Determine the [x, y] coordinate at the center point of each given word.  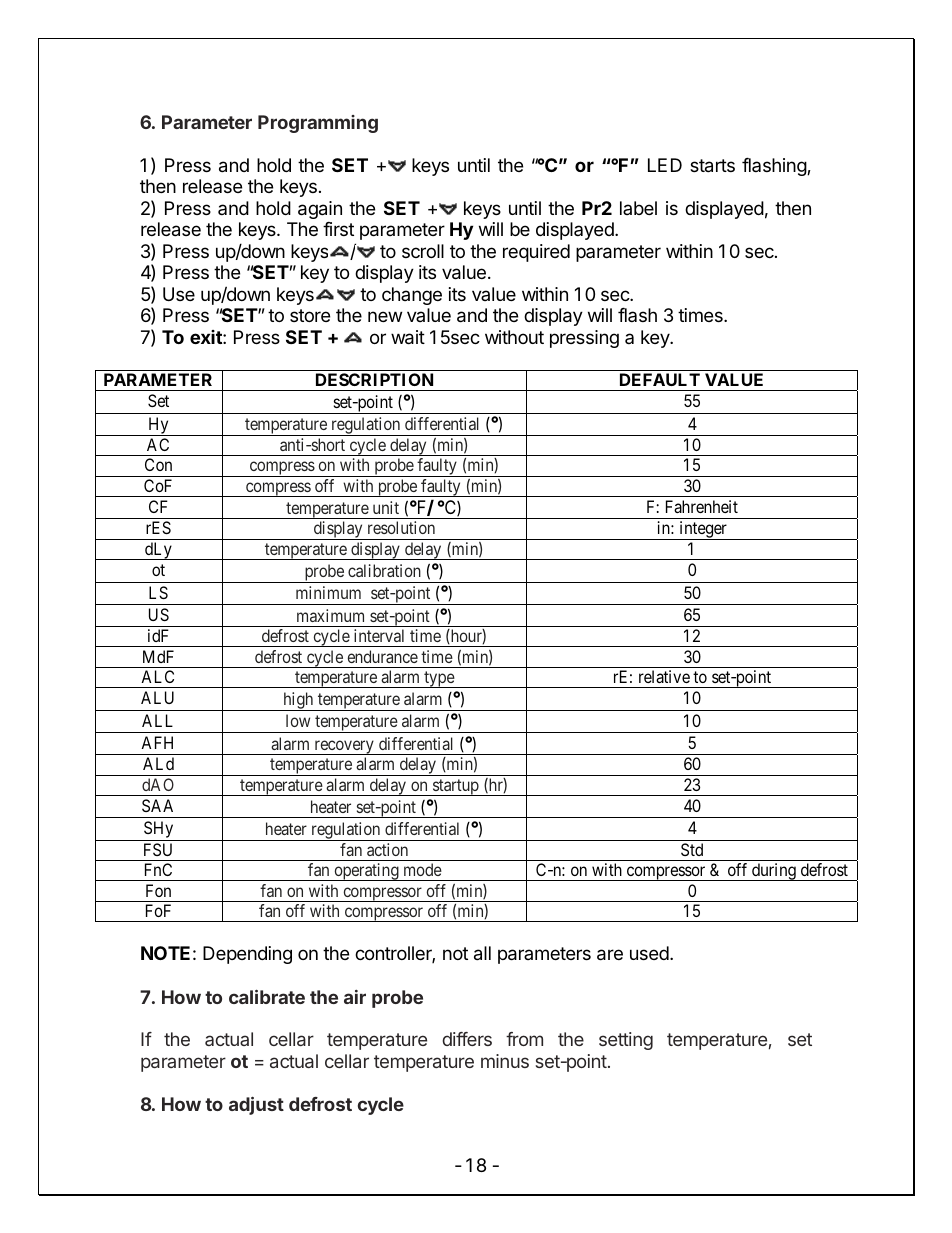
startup [456, 787]
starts [712, 166]
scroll [423, 251]
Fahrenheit [702, 506]
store [310, 315]
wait [408, 337]
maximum [330, 615]
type [439, 679]
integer [703, 530]
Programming [318, 124]
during [774, 872]
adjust [256, 1105]
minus [505, 1061]
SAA [157, 805]
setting [626, 1041]
